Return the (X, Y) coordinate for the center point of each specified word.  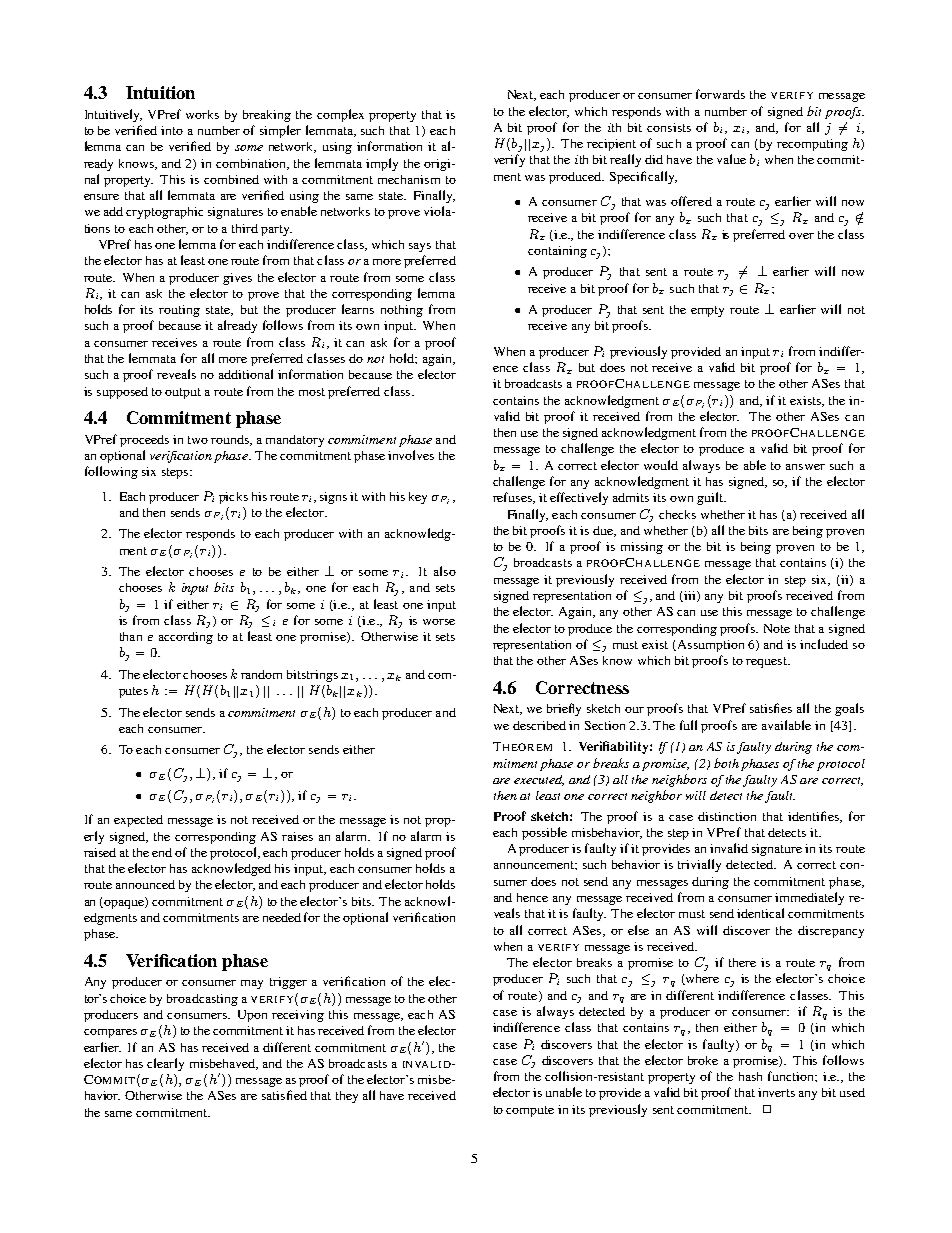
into (172, 130)
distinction (727, 816)
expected (138, 821)
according (186, 638)
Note (777, 628)
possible (544, 833)
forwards (720, 94)
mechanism (409, 179)
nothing (402, 311)
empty (707, 311)
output (183, 393)
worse (439, 622)
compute (530, 1111)
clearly (165, 1064)
